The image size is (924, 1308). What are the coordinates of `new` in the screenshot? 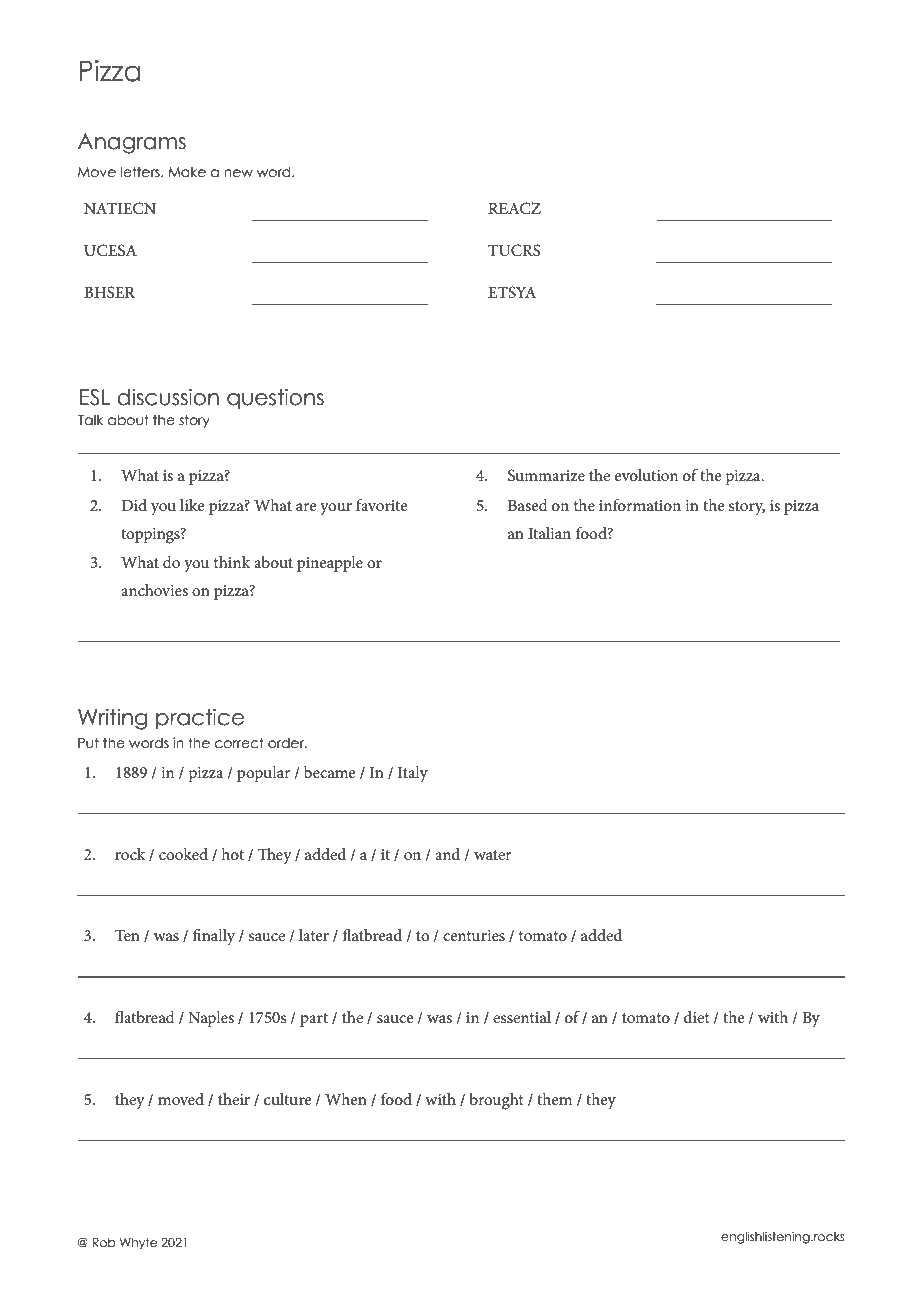 It's located at (238, 173).
